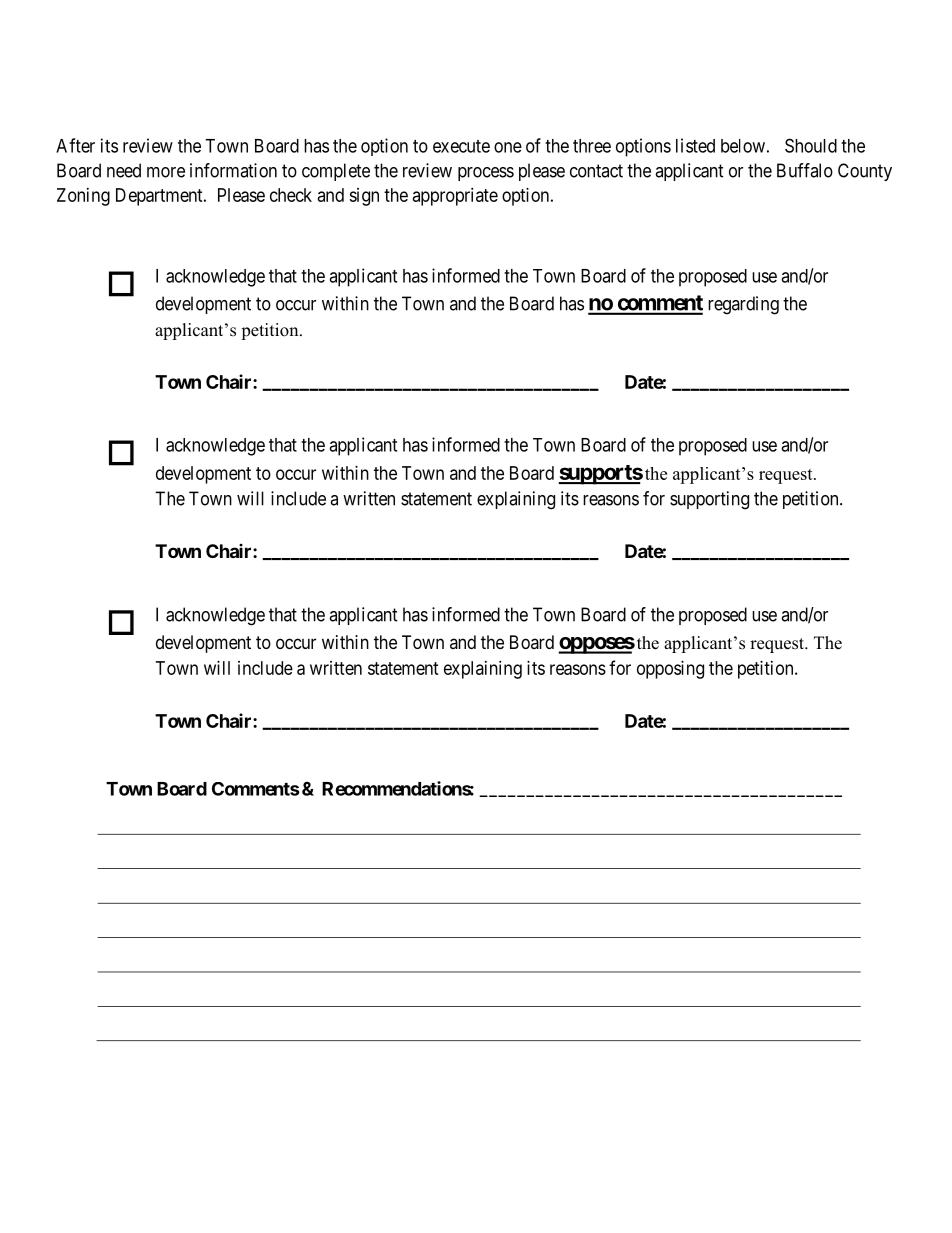  What do you see at coordinates (596, 171) in the document?
I see `contact` at bounding box center [596, 171].
